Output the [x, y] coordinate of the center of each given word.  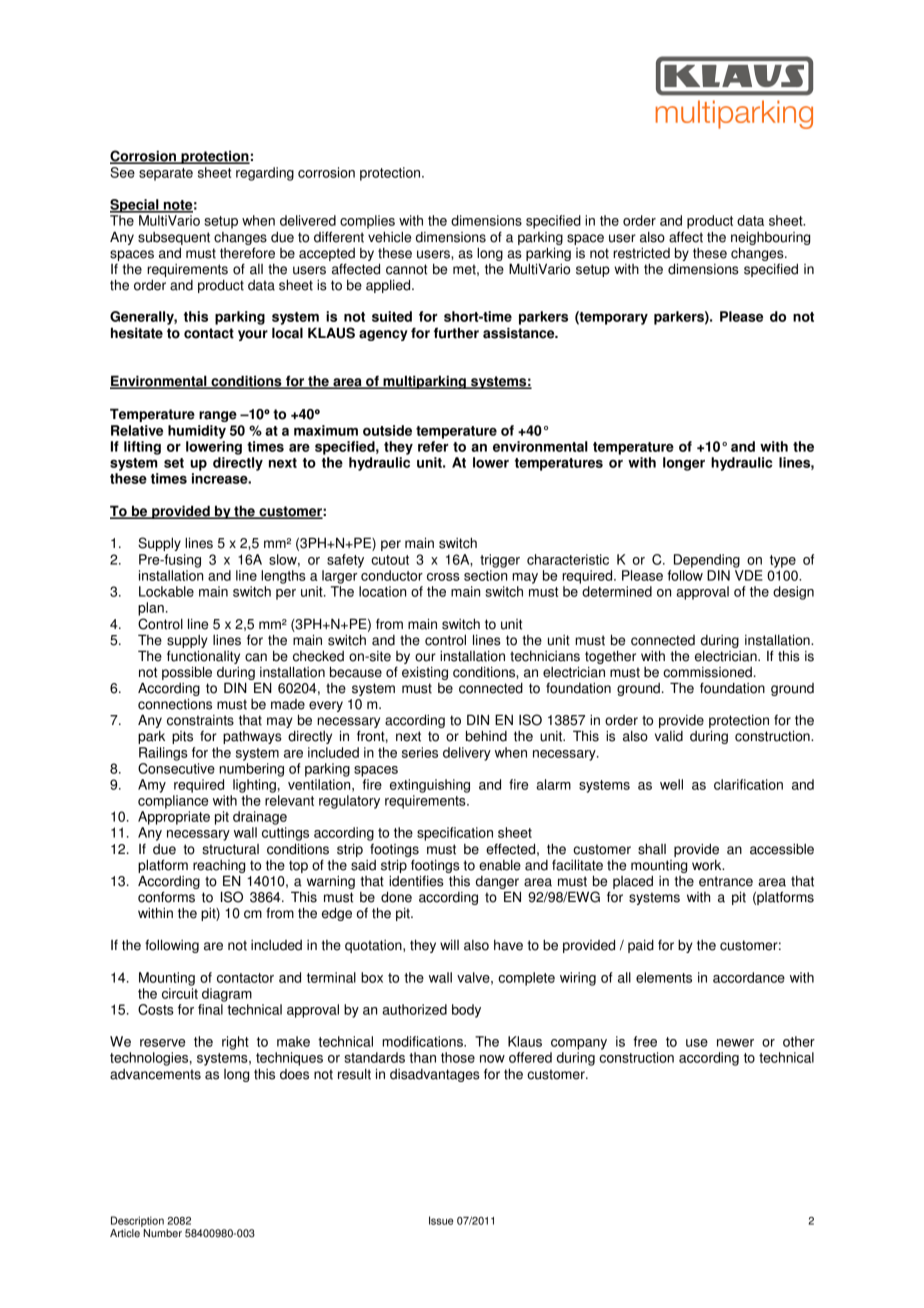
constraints [200, 720]
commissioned [707, 672]
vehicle [389, 237]
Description [137, 1221]
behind [486, 736]
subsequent [174, 238]
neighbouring [770, 238]
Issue [441, 1220]
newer [735, 1043]
